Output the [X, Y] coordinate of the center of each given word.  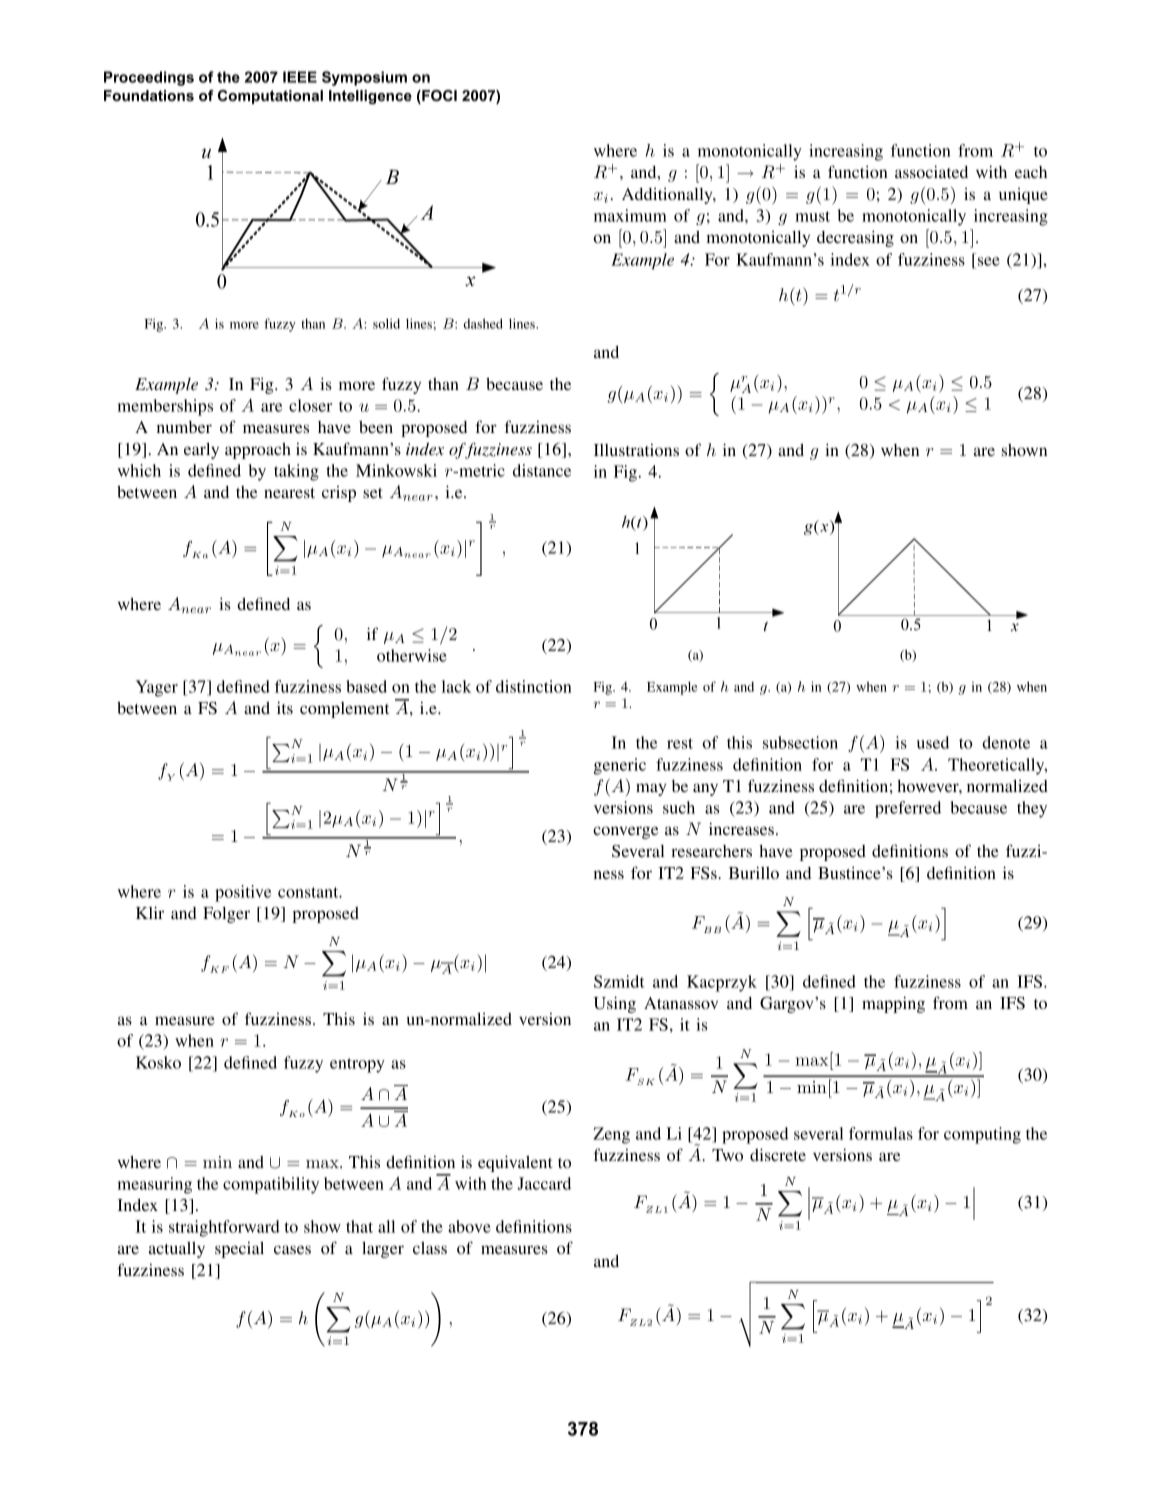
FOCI [438, 97]
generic [620, 766]
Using [615, 1004]
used [933, 742]
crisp [339, 494]
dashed [483, 323]
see [989, 261]
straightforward [224, 1228]
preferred [908, 809]
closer [310, 405]
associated [931, 171]
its [285, 707]
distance [542, 470]
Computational [270, 97]
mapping [893, 1004]
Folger [226, 915]
